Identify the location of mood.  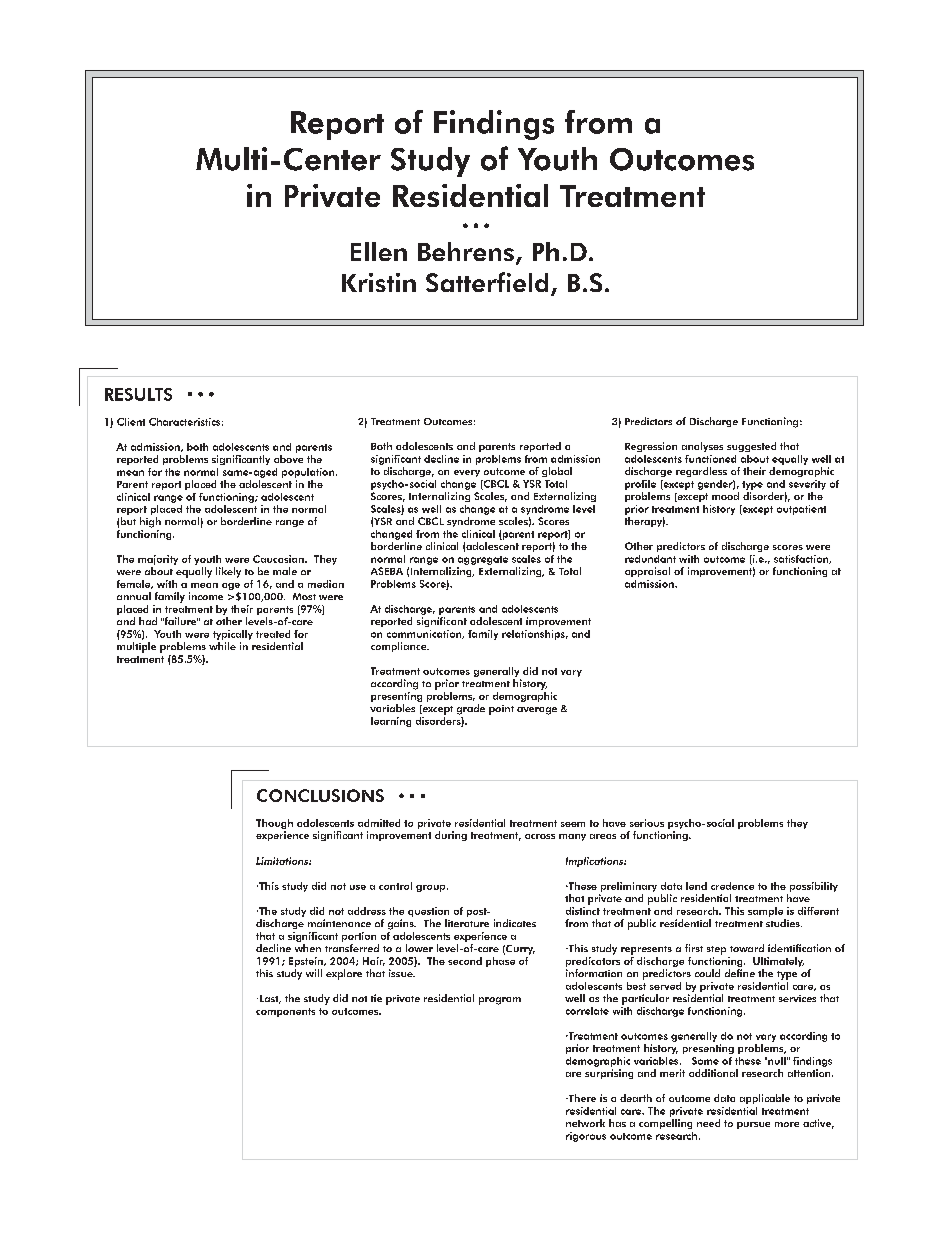
(725, 496).
